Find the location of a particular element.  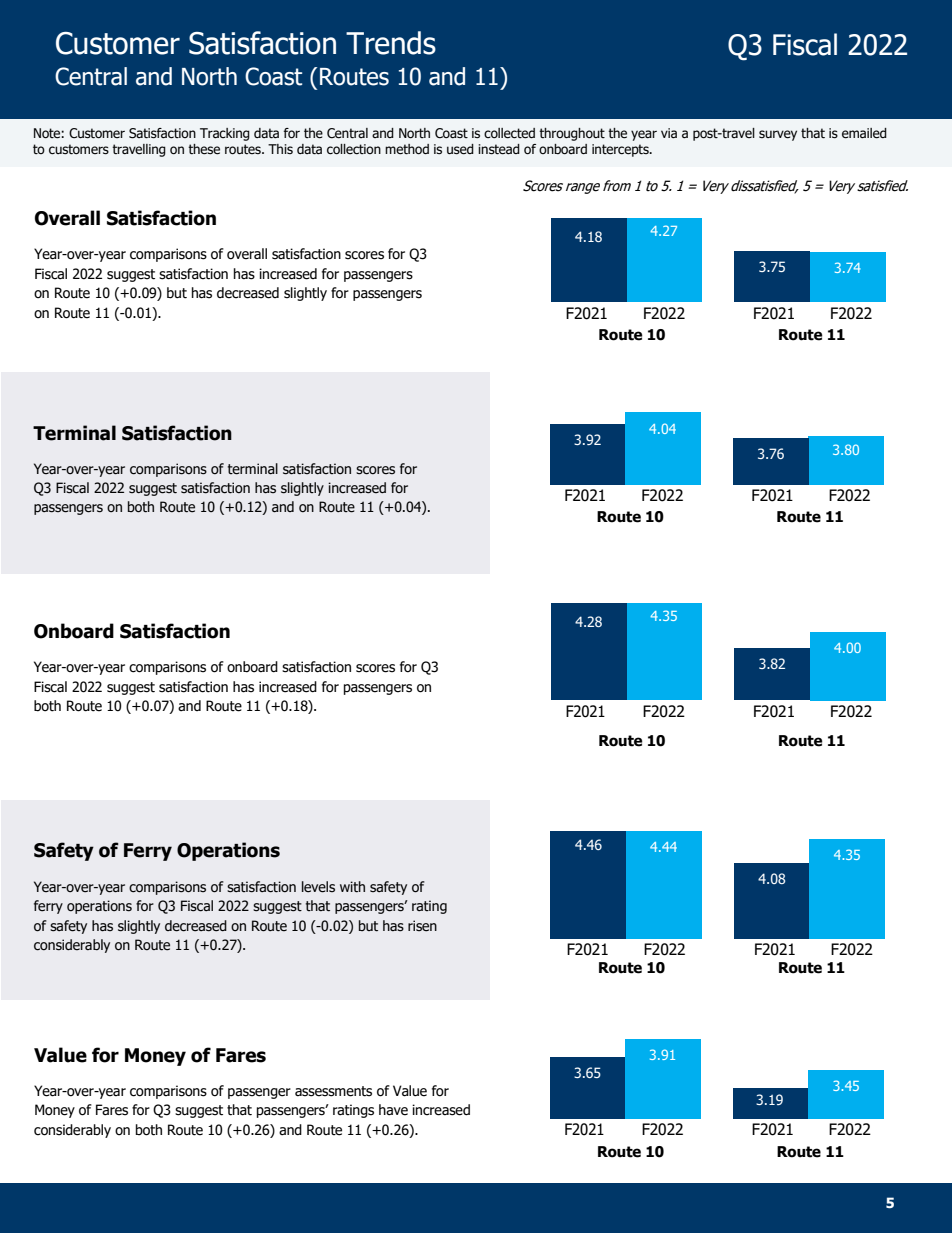

emailed is located at coordinates (864, 133).
